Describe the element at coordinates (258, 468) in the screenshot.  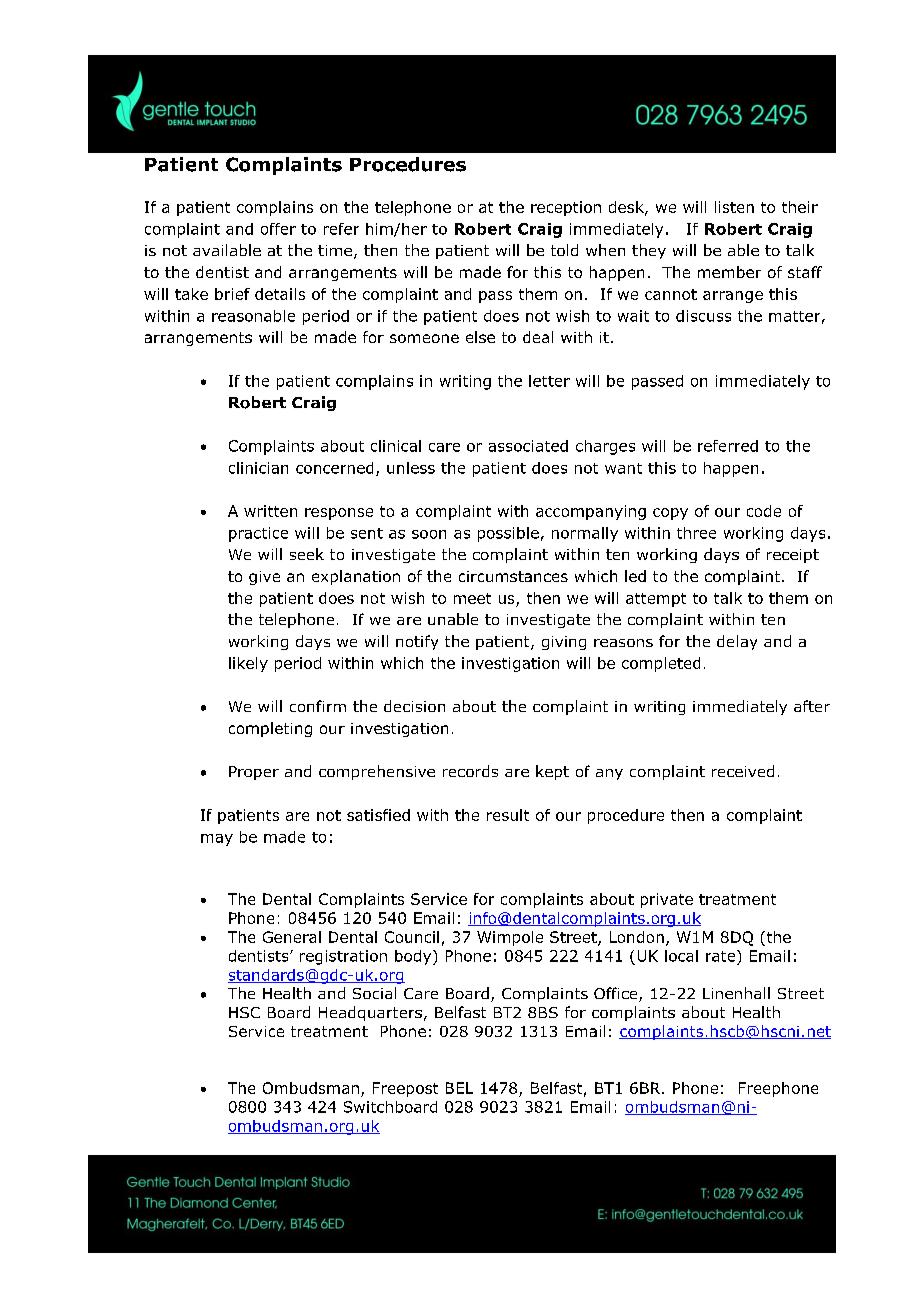
I see `clinician` at that location.
